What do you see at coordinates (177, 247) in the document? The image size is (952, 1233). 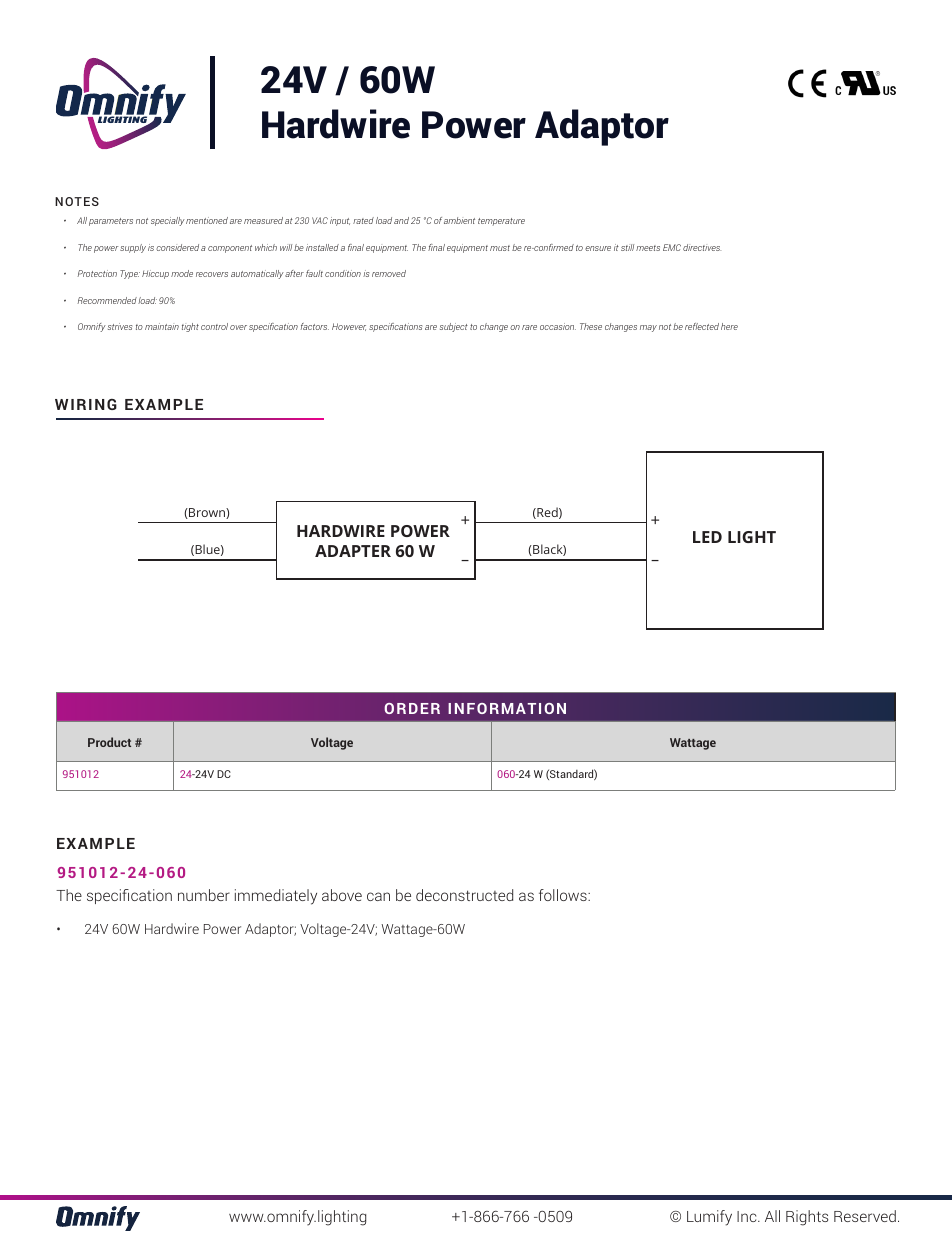 I see `considered` at bounding box center [177, 247].
